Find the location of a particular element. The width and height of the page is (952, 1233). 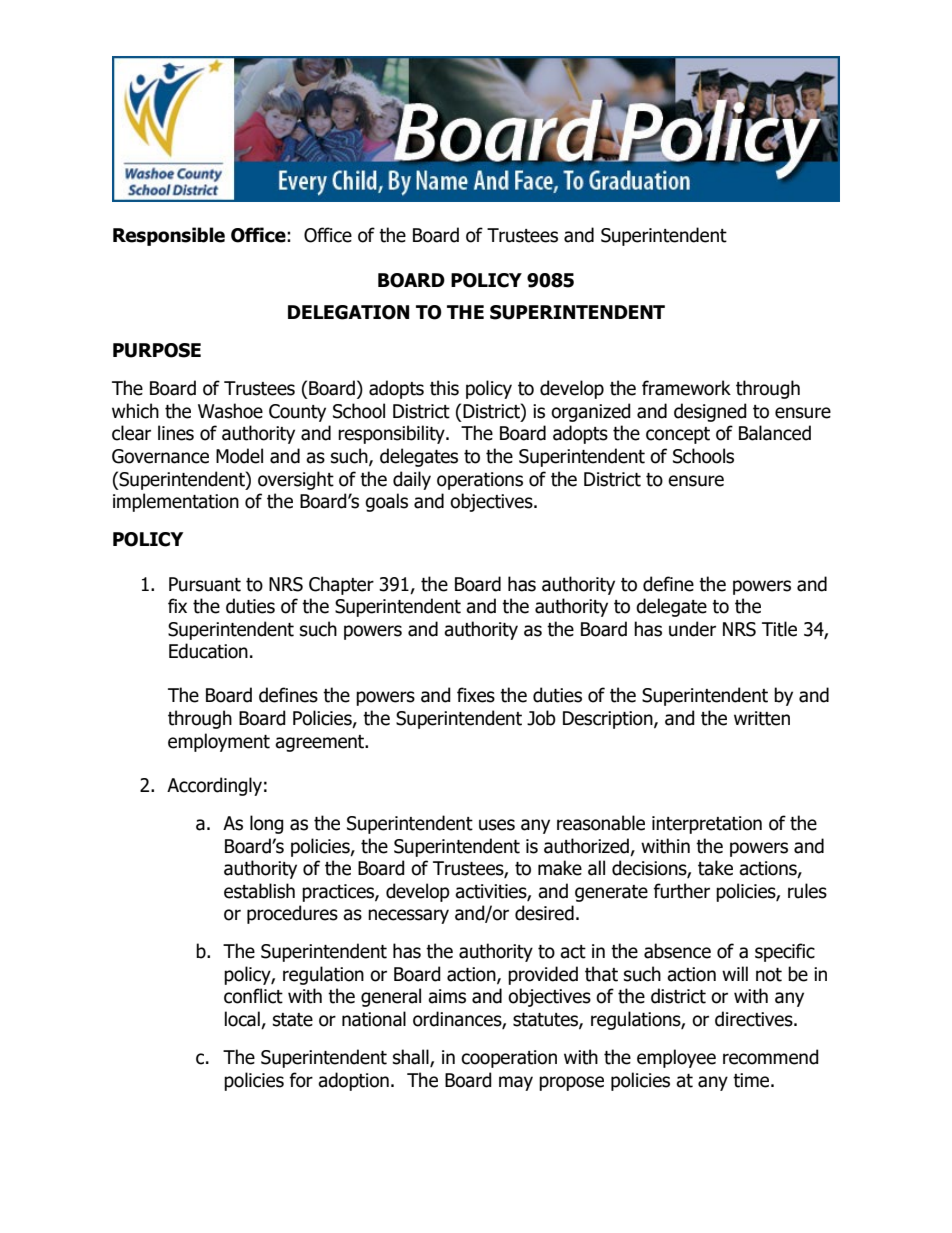

Responsible is located at coordinates (169, 236).
